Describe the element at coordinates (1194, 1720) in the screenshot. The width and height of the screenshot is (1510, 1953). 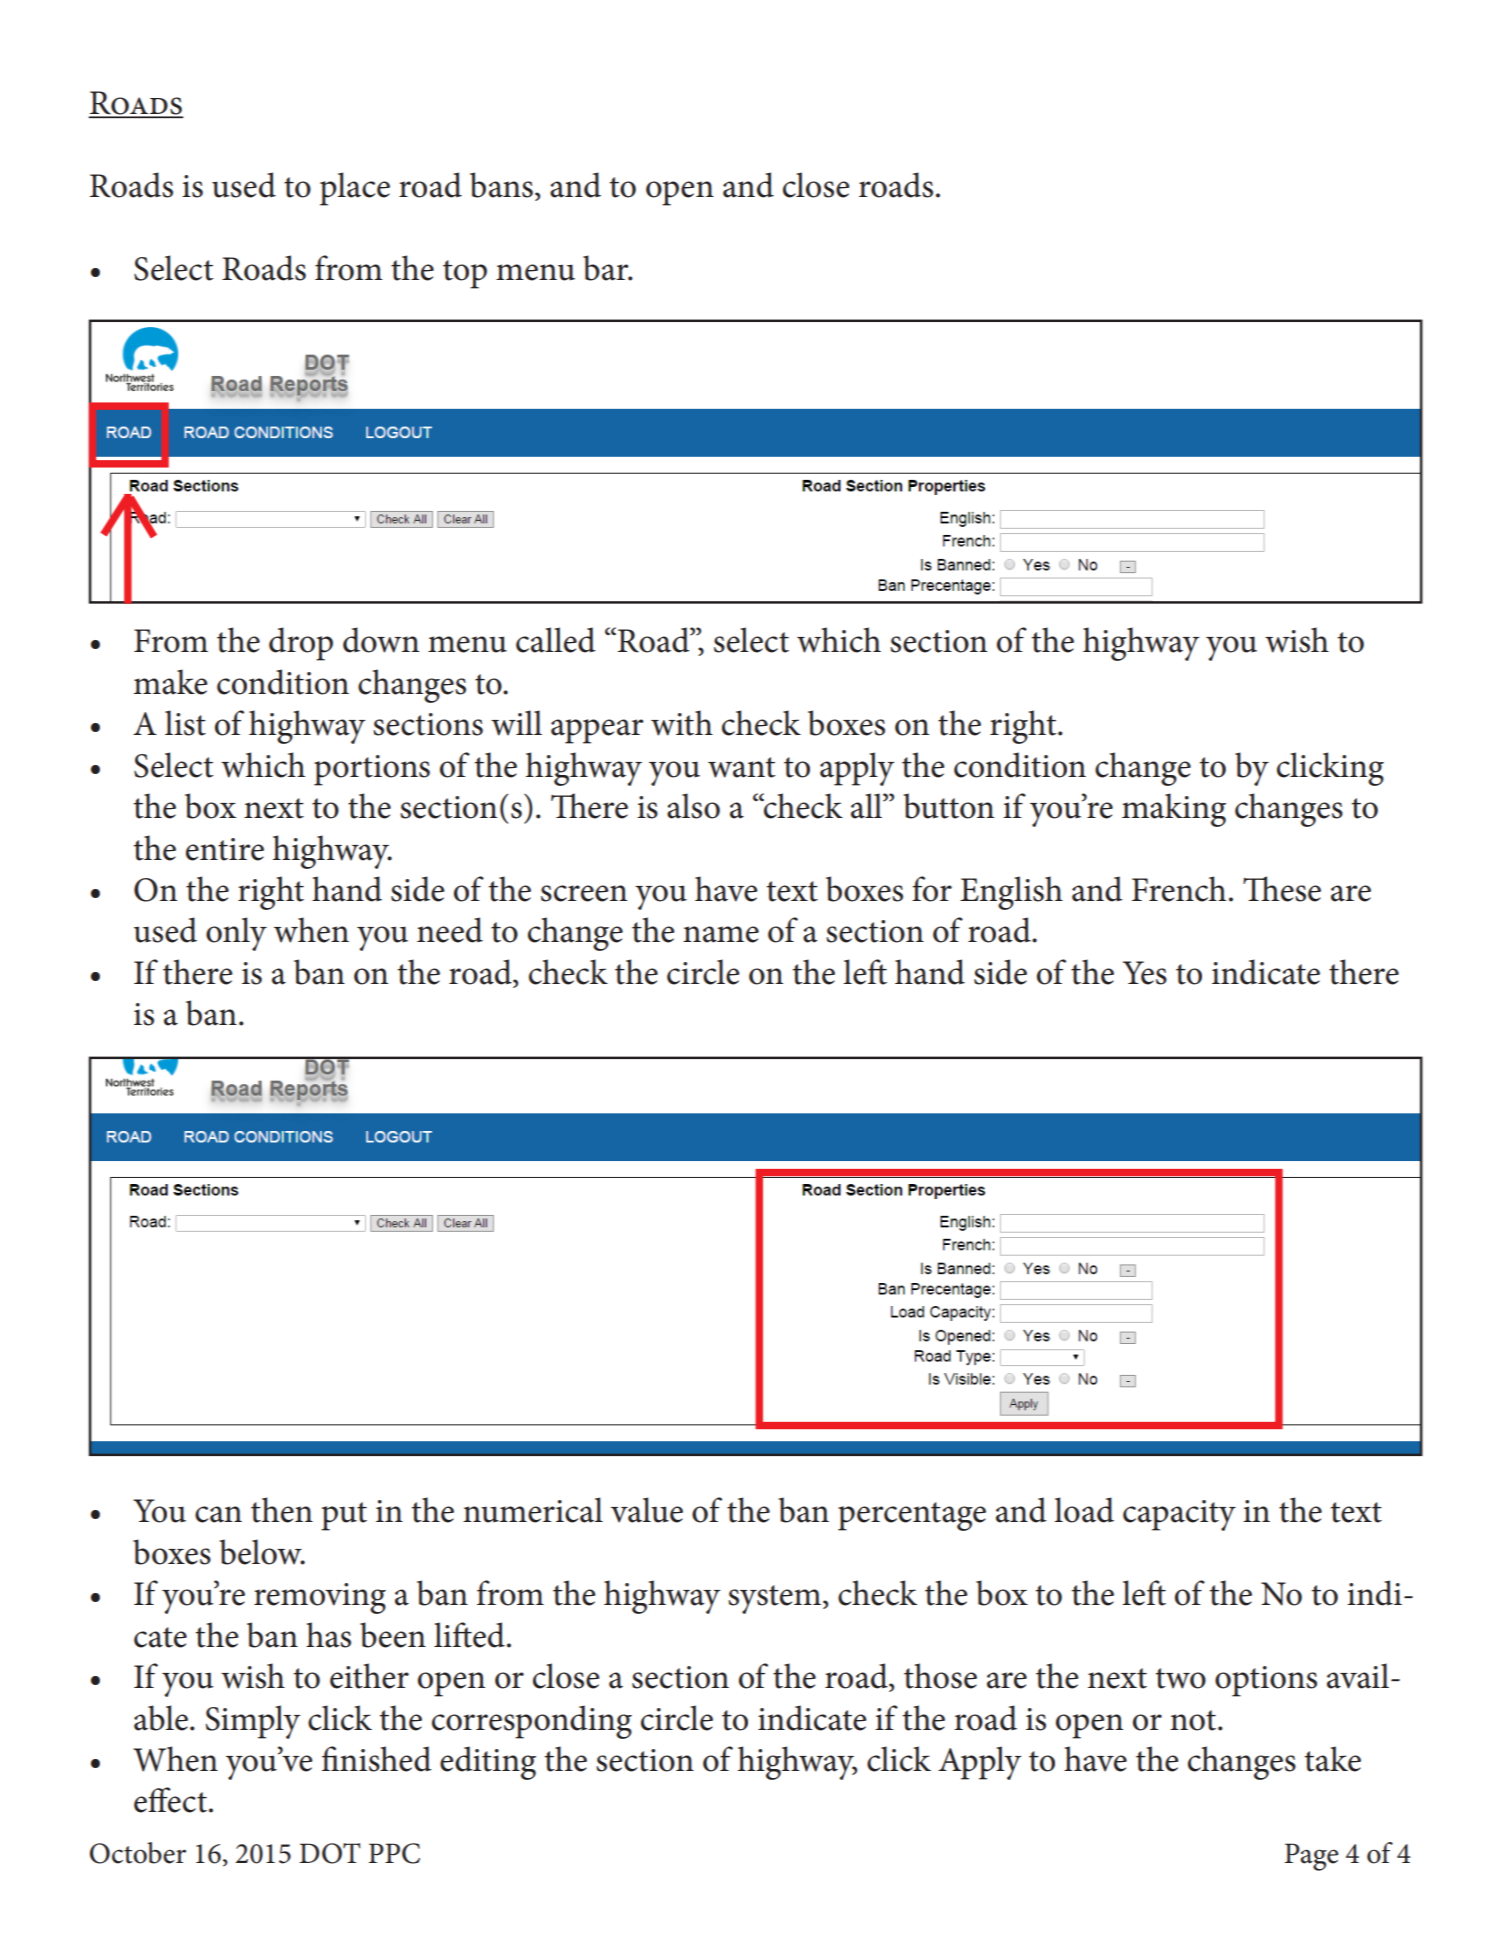
I see `not` at that location.
